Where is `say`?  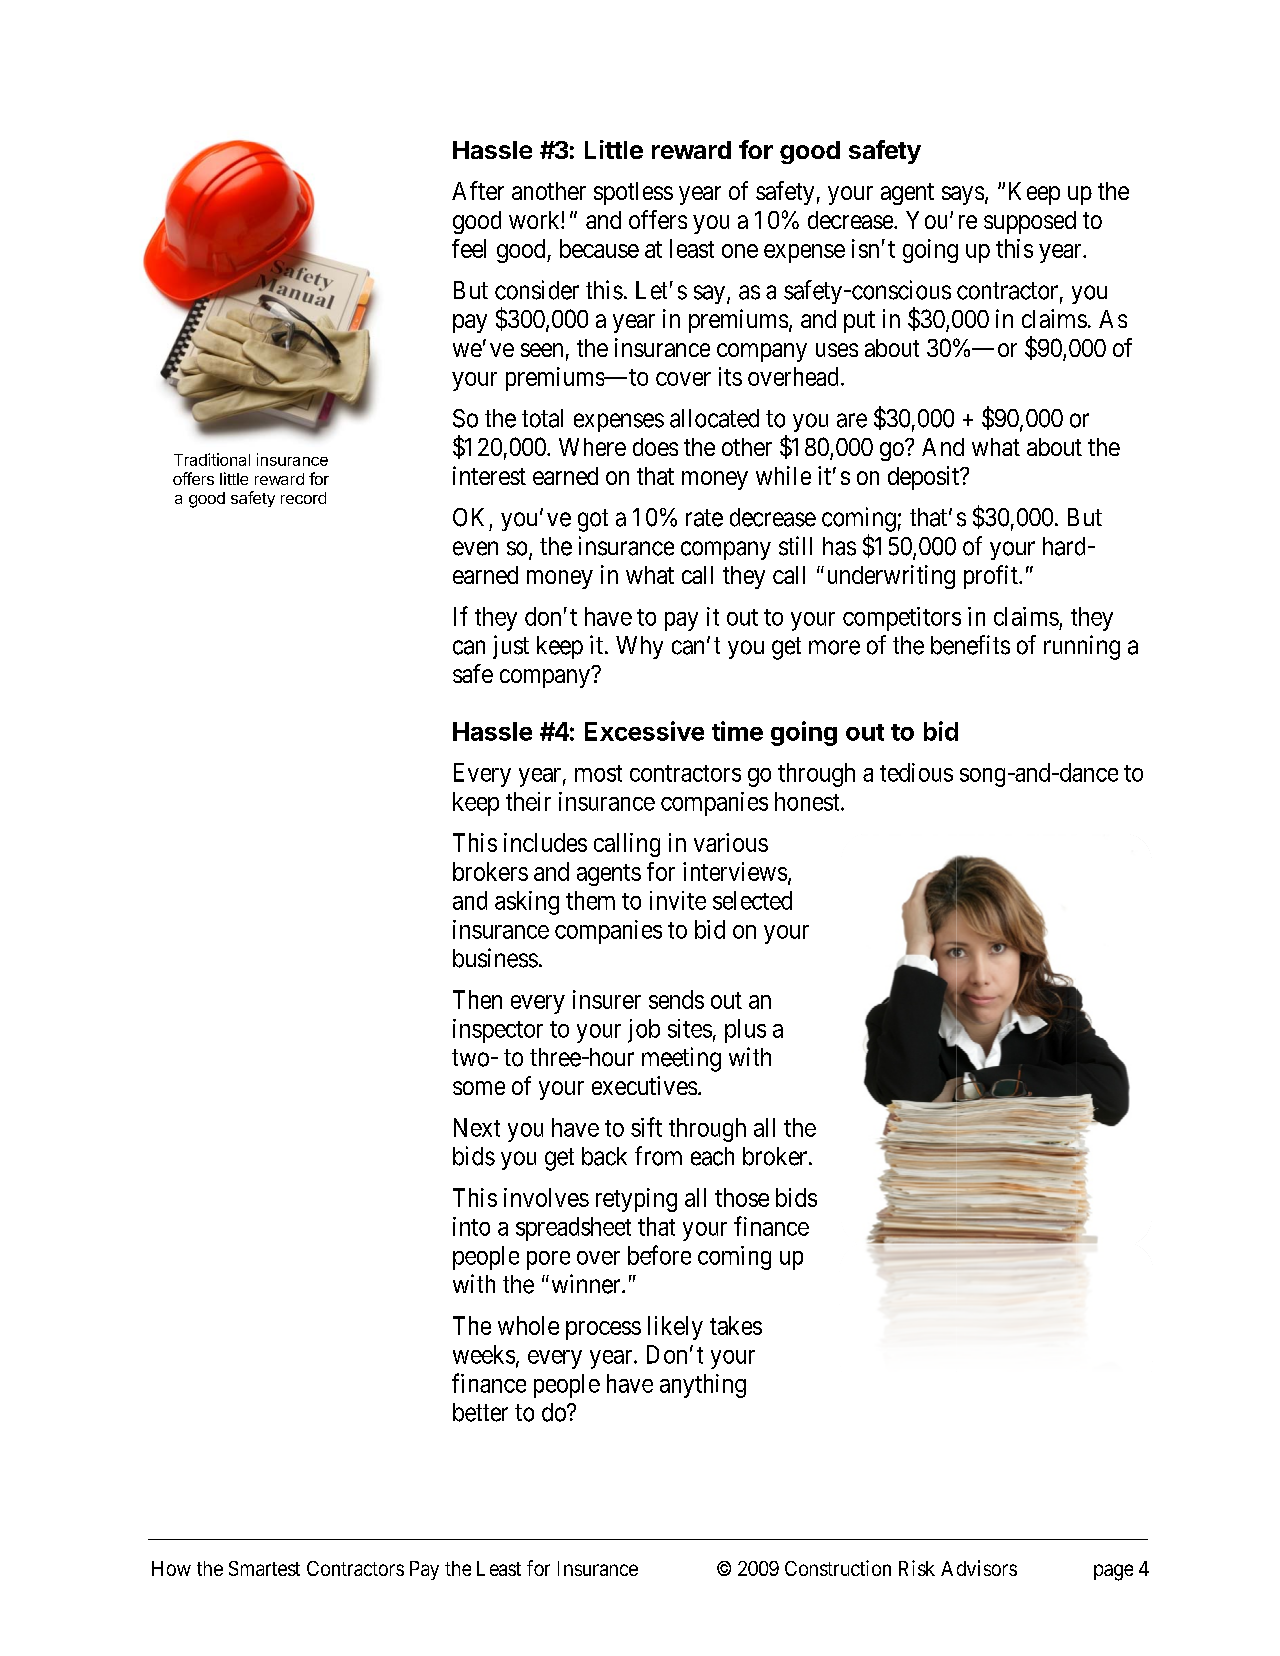 say is located at coordinates (711, 294).
